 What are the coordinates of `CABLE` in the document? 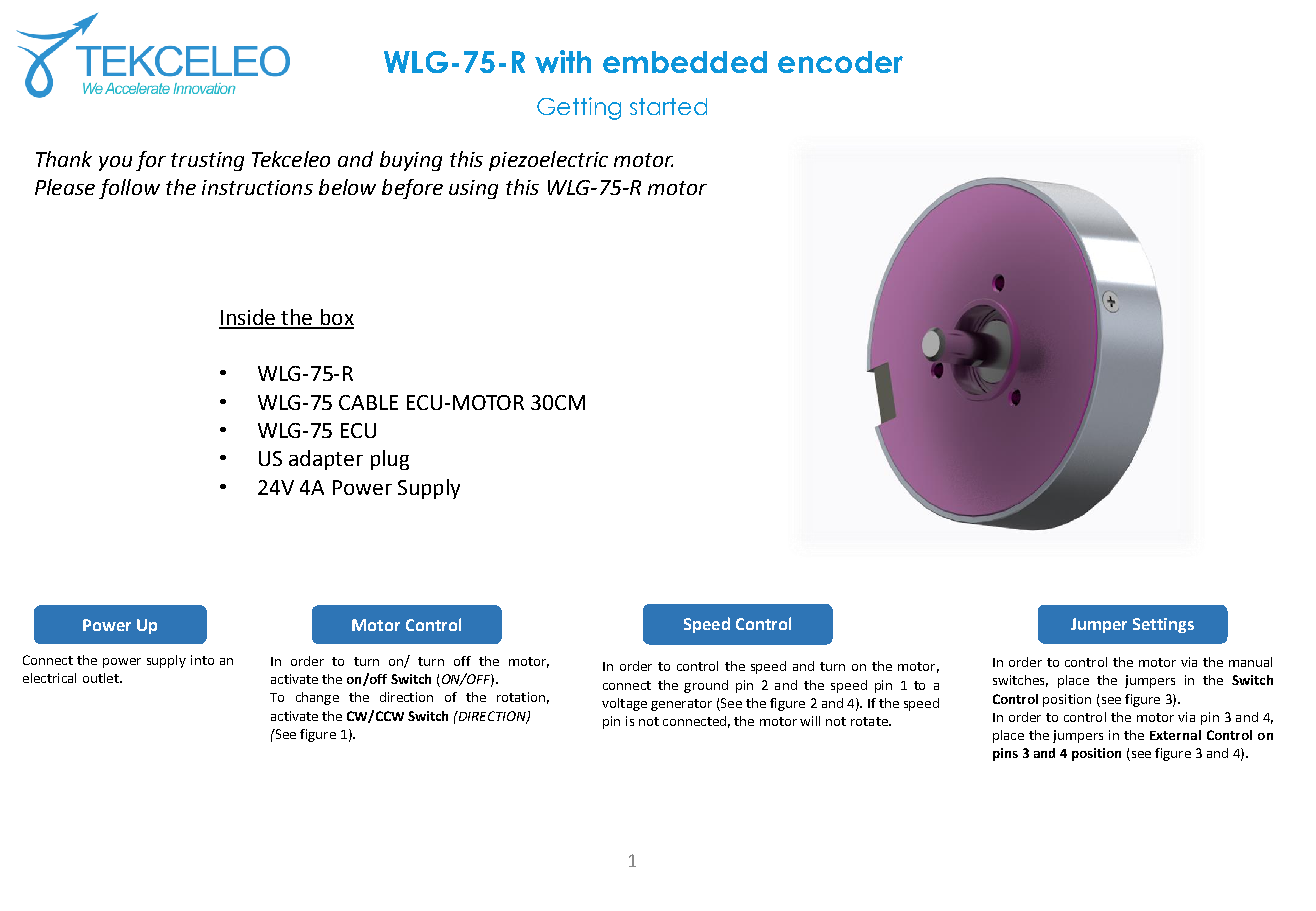 It's located at (368, 402).
